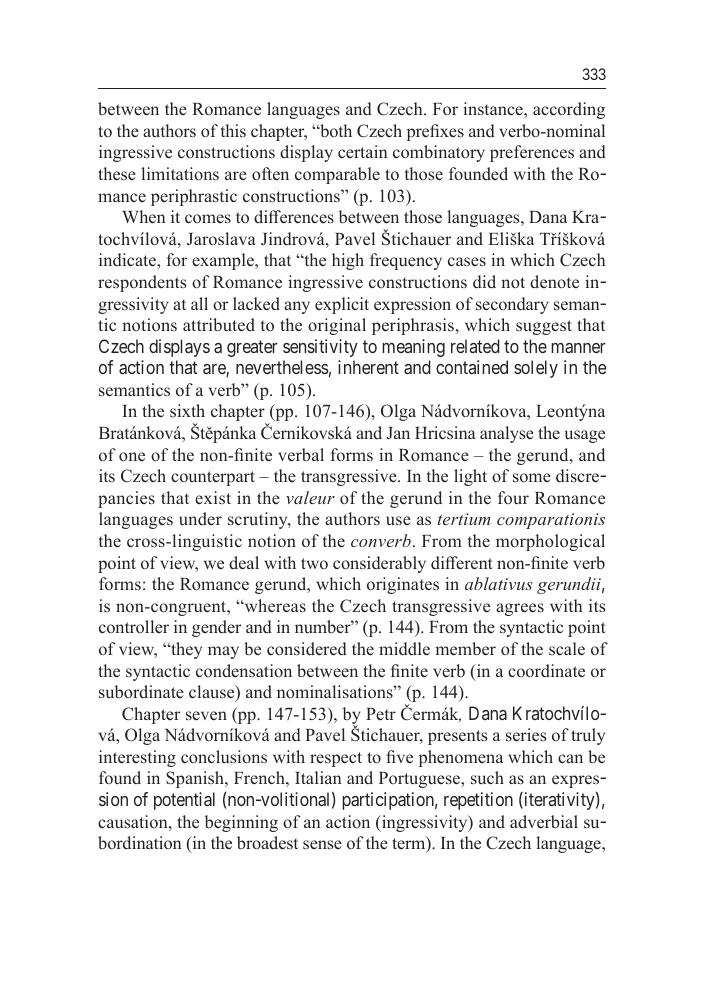 The width and height of the screenshot is (701, 996). Describe the element at coordinates (478, 801) in the screenshot. I see `repetition` at that location.
